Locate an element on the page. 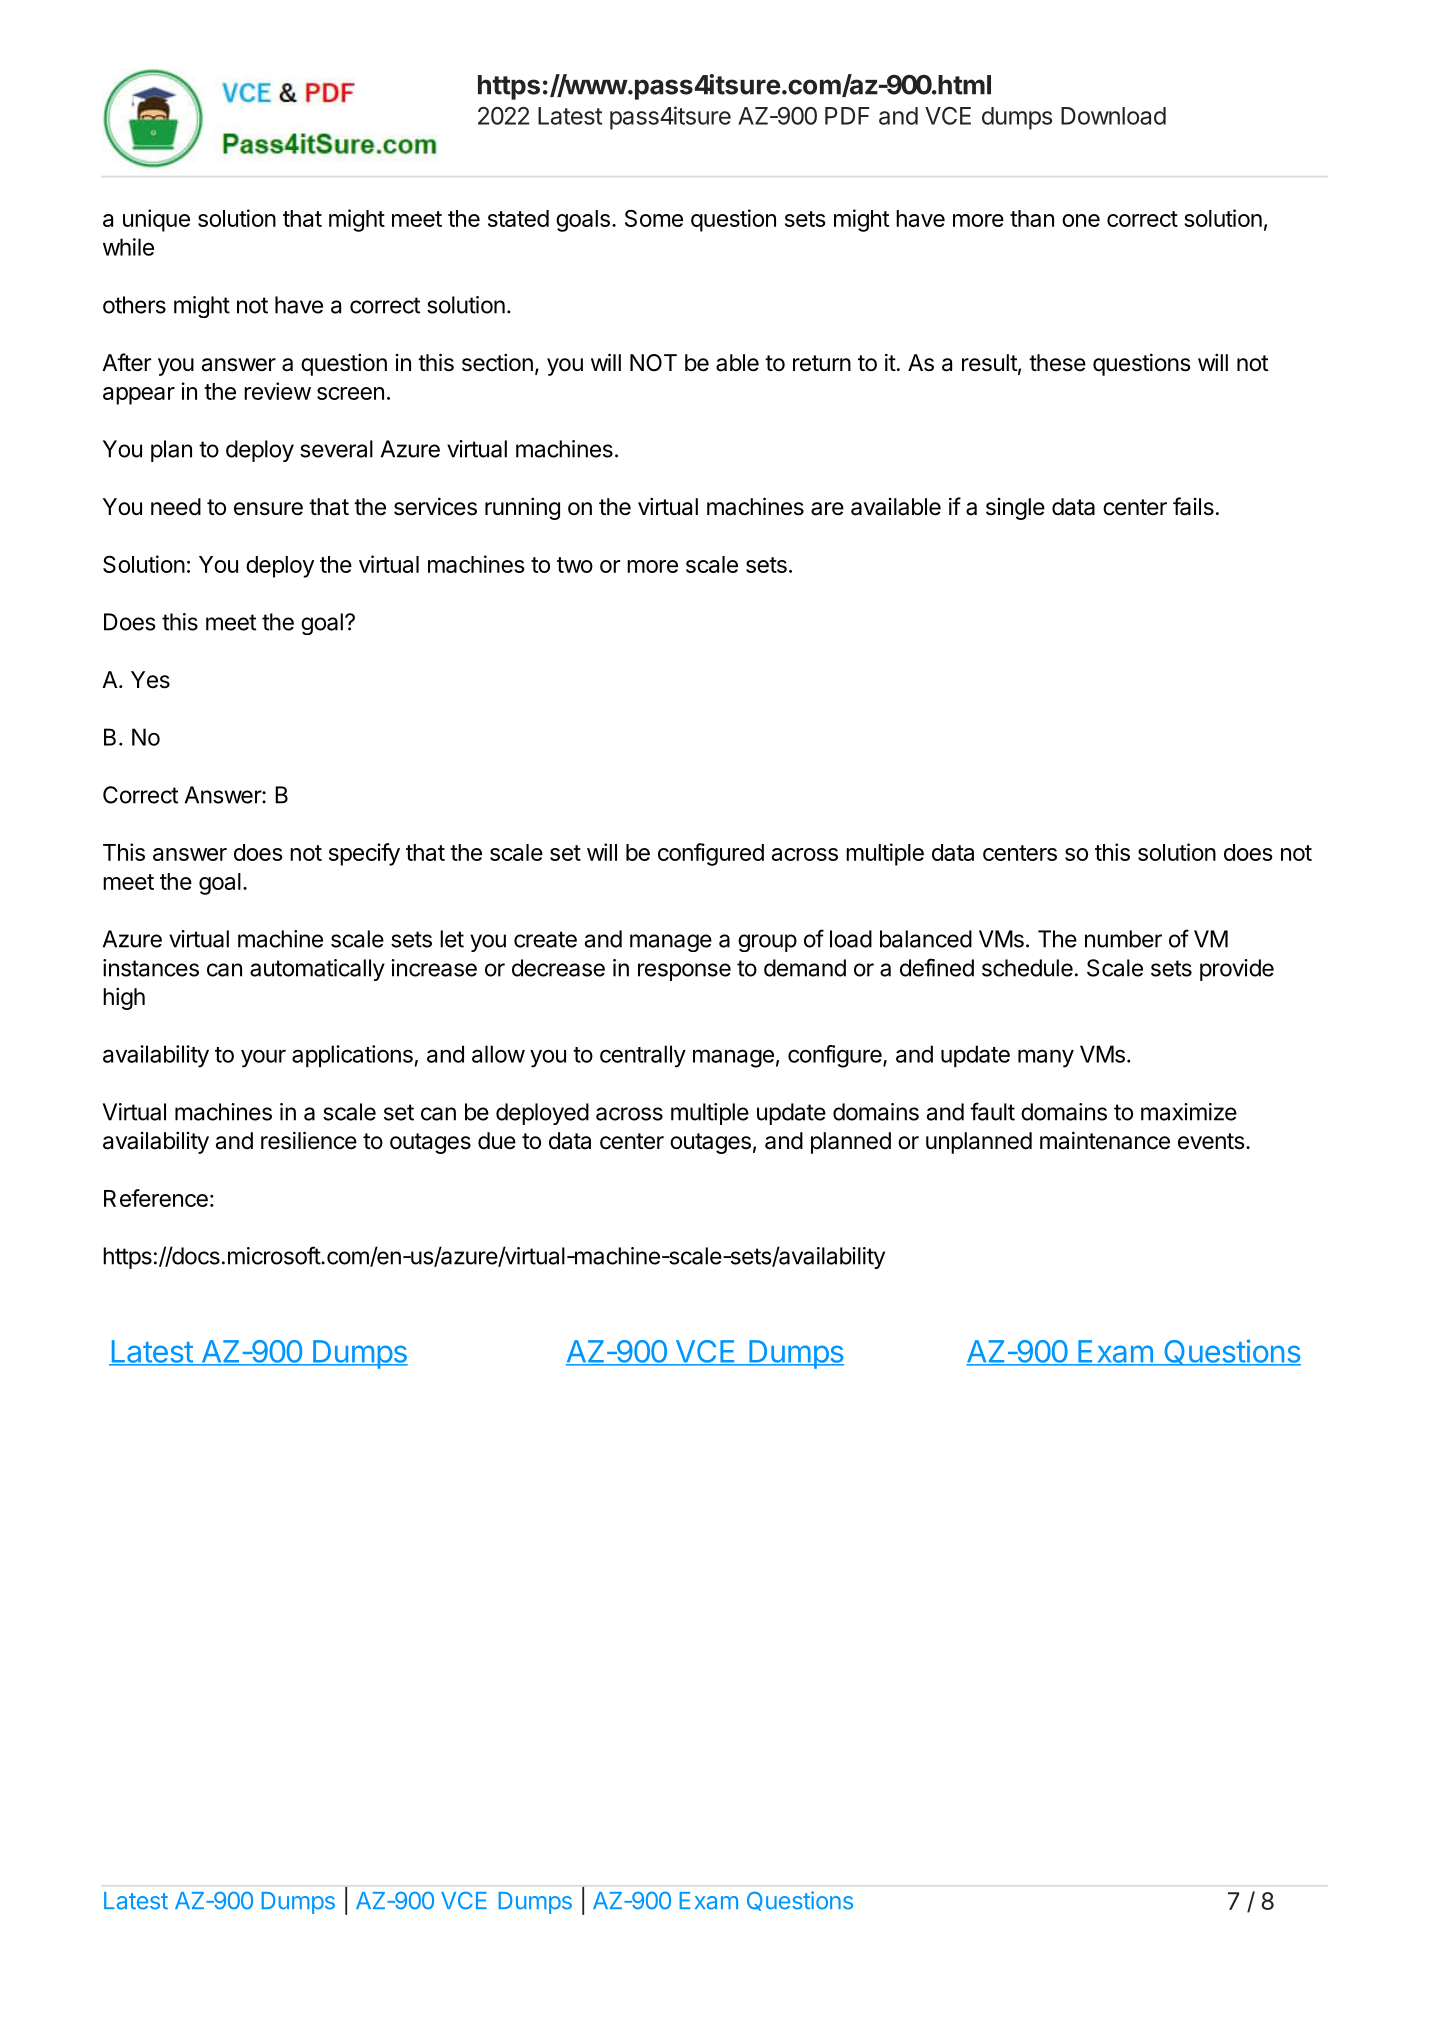 This document has height=2022, width=1429. single is located at coordinates (1015, 509).
